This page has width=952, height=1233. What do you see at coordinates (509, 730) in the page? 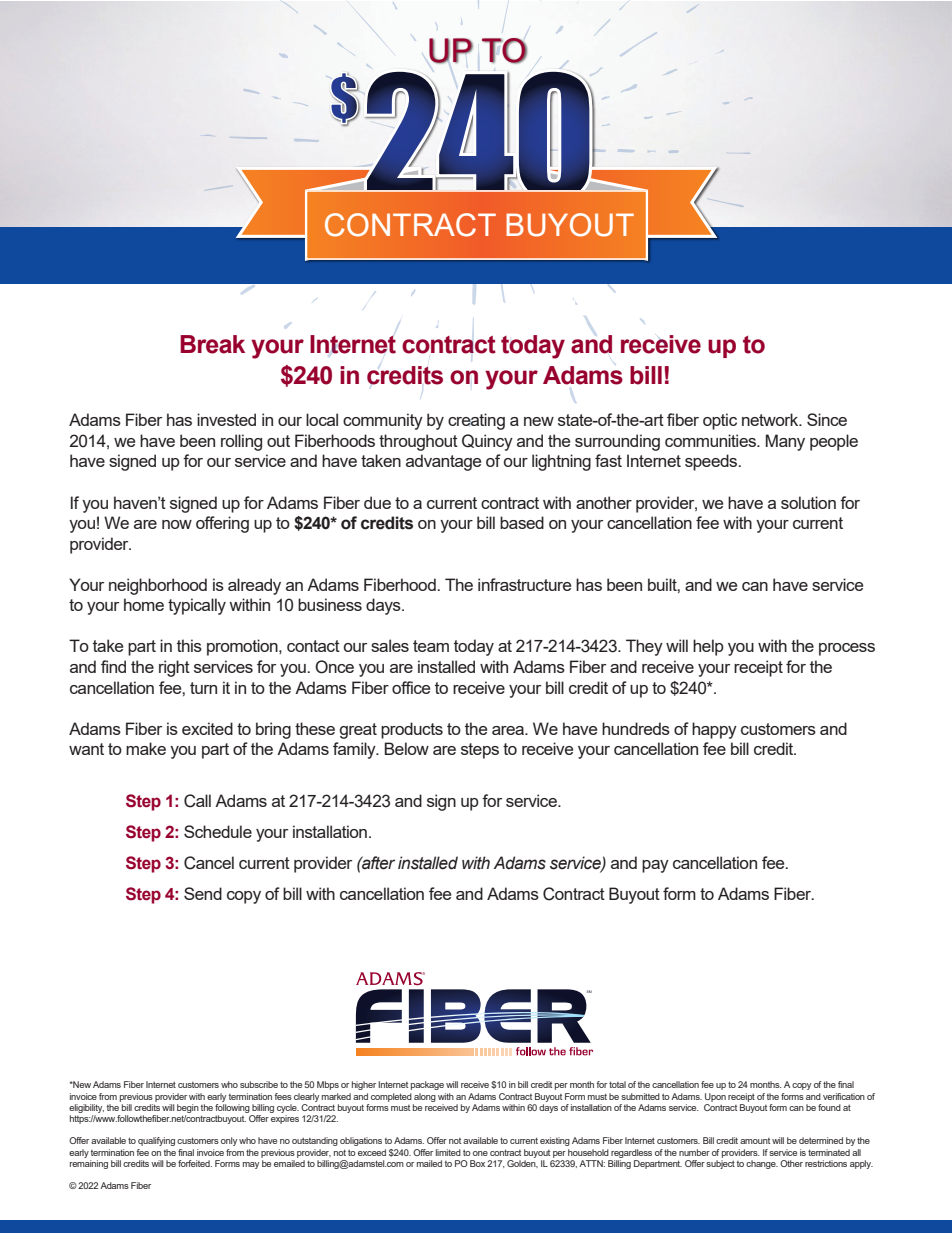
I see `area` at bounding box center [509, 730].
